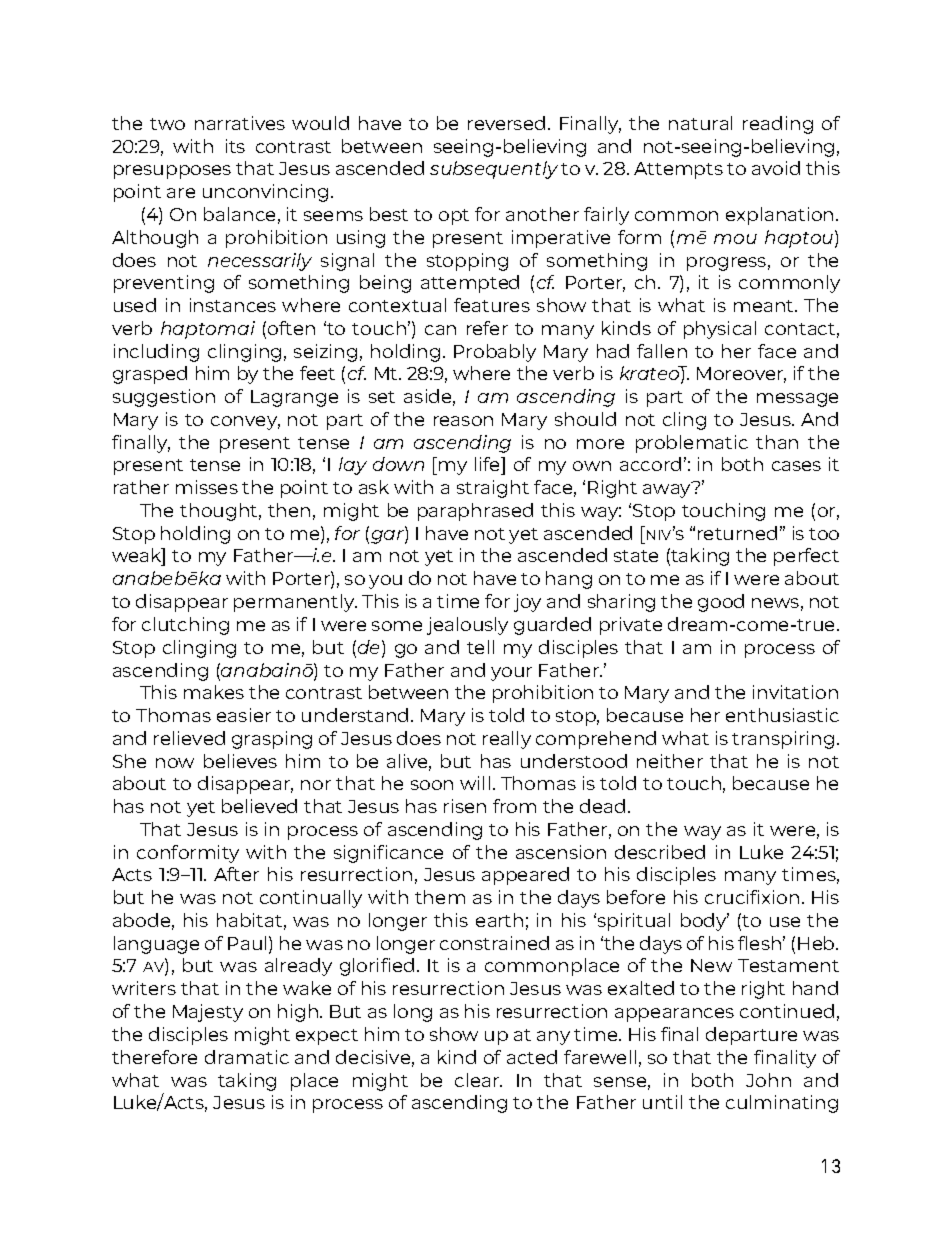 The width and height of the screenshot is (952, 1233). What do you see at coordinates (489, 464) in the screenshot?
I see `life` at bounding box center [489, 464].
